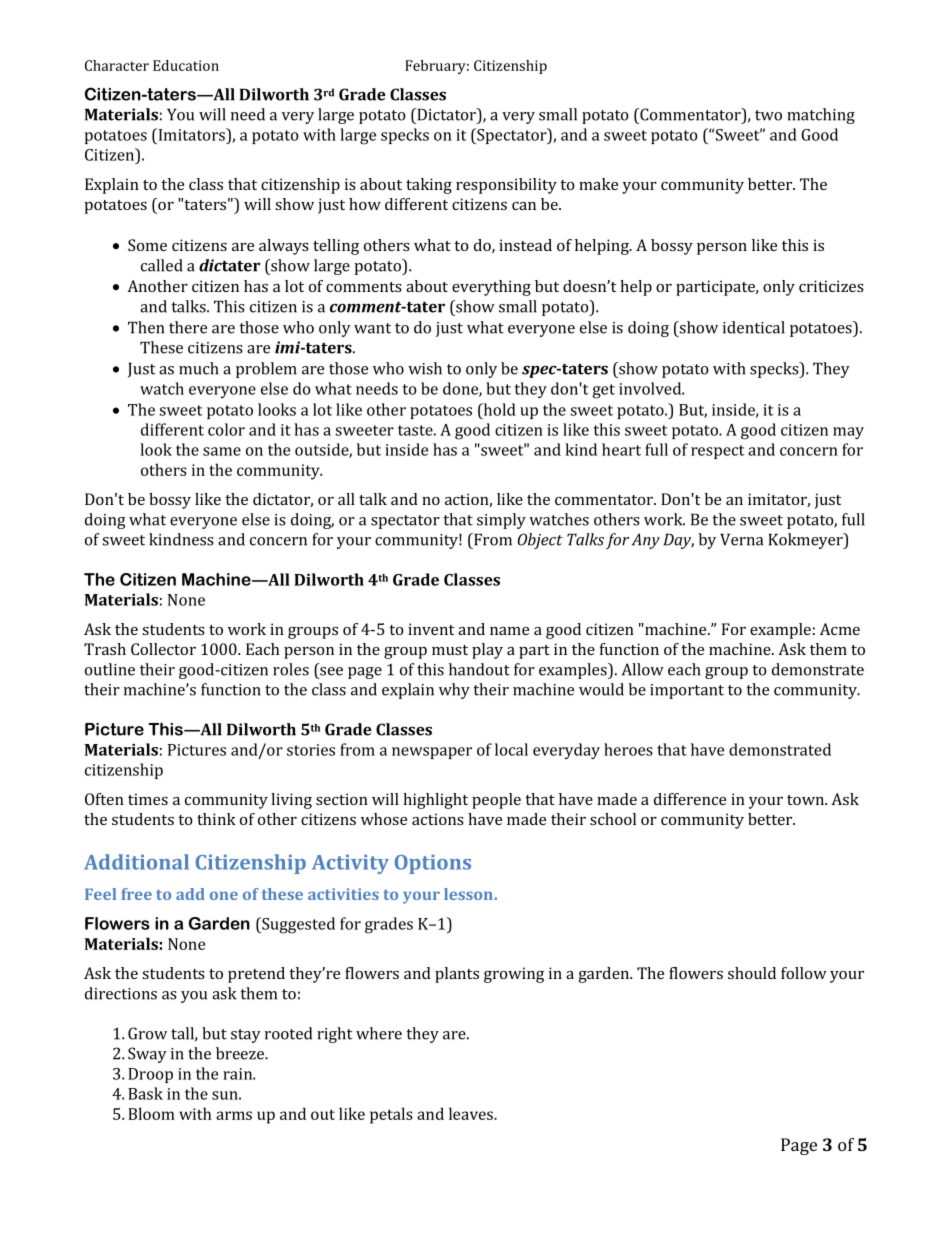 The width and height of the page is (952, 1233). What do you see at coordinates (506, 186) in the page?
I see `responsibility` at bounding box center [506, 186].
